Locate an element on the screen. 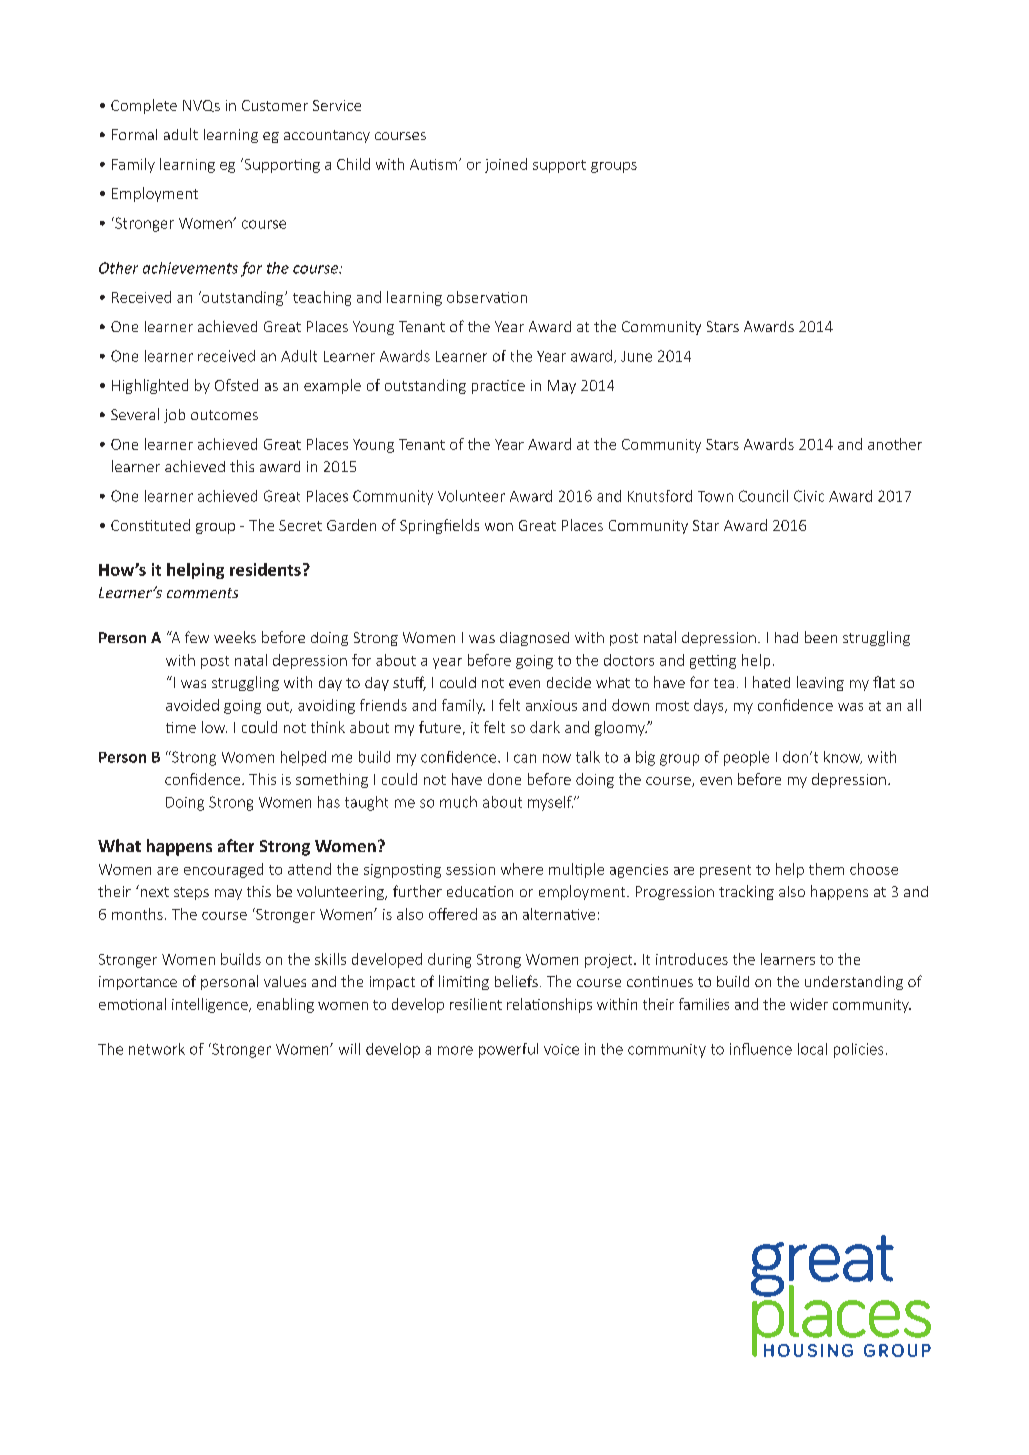 This screenshot has width=1029, height=1455. practice is located at coordinates (498, 387).
